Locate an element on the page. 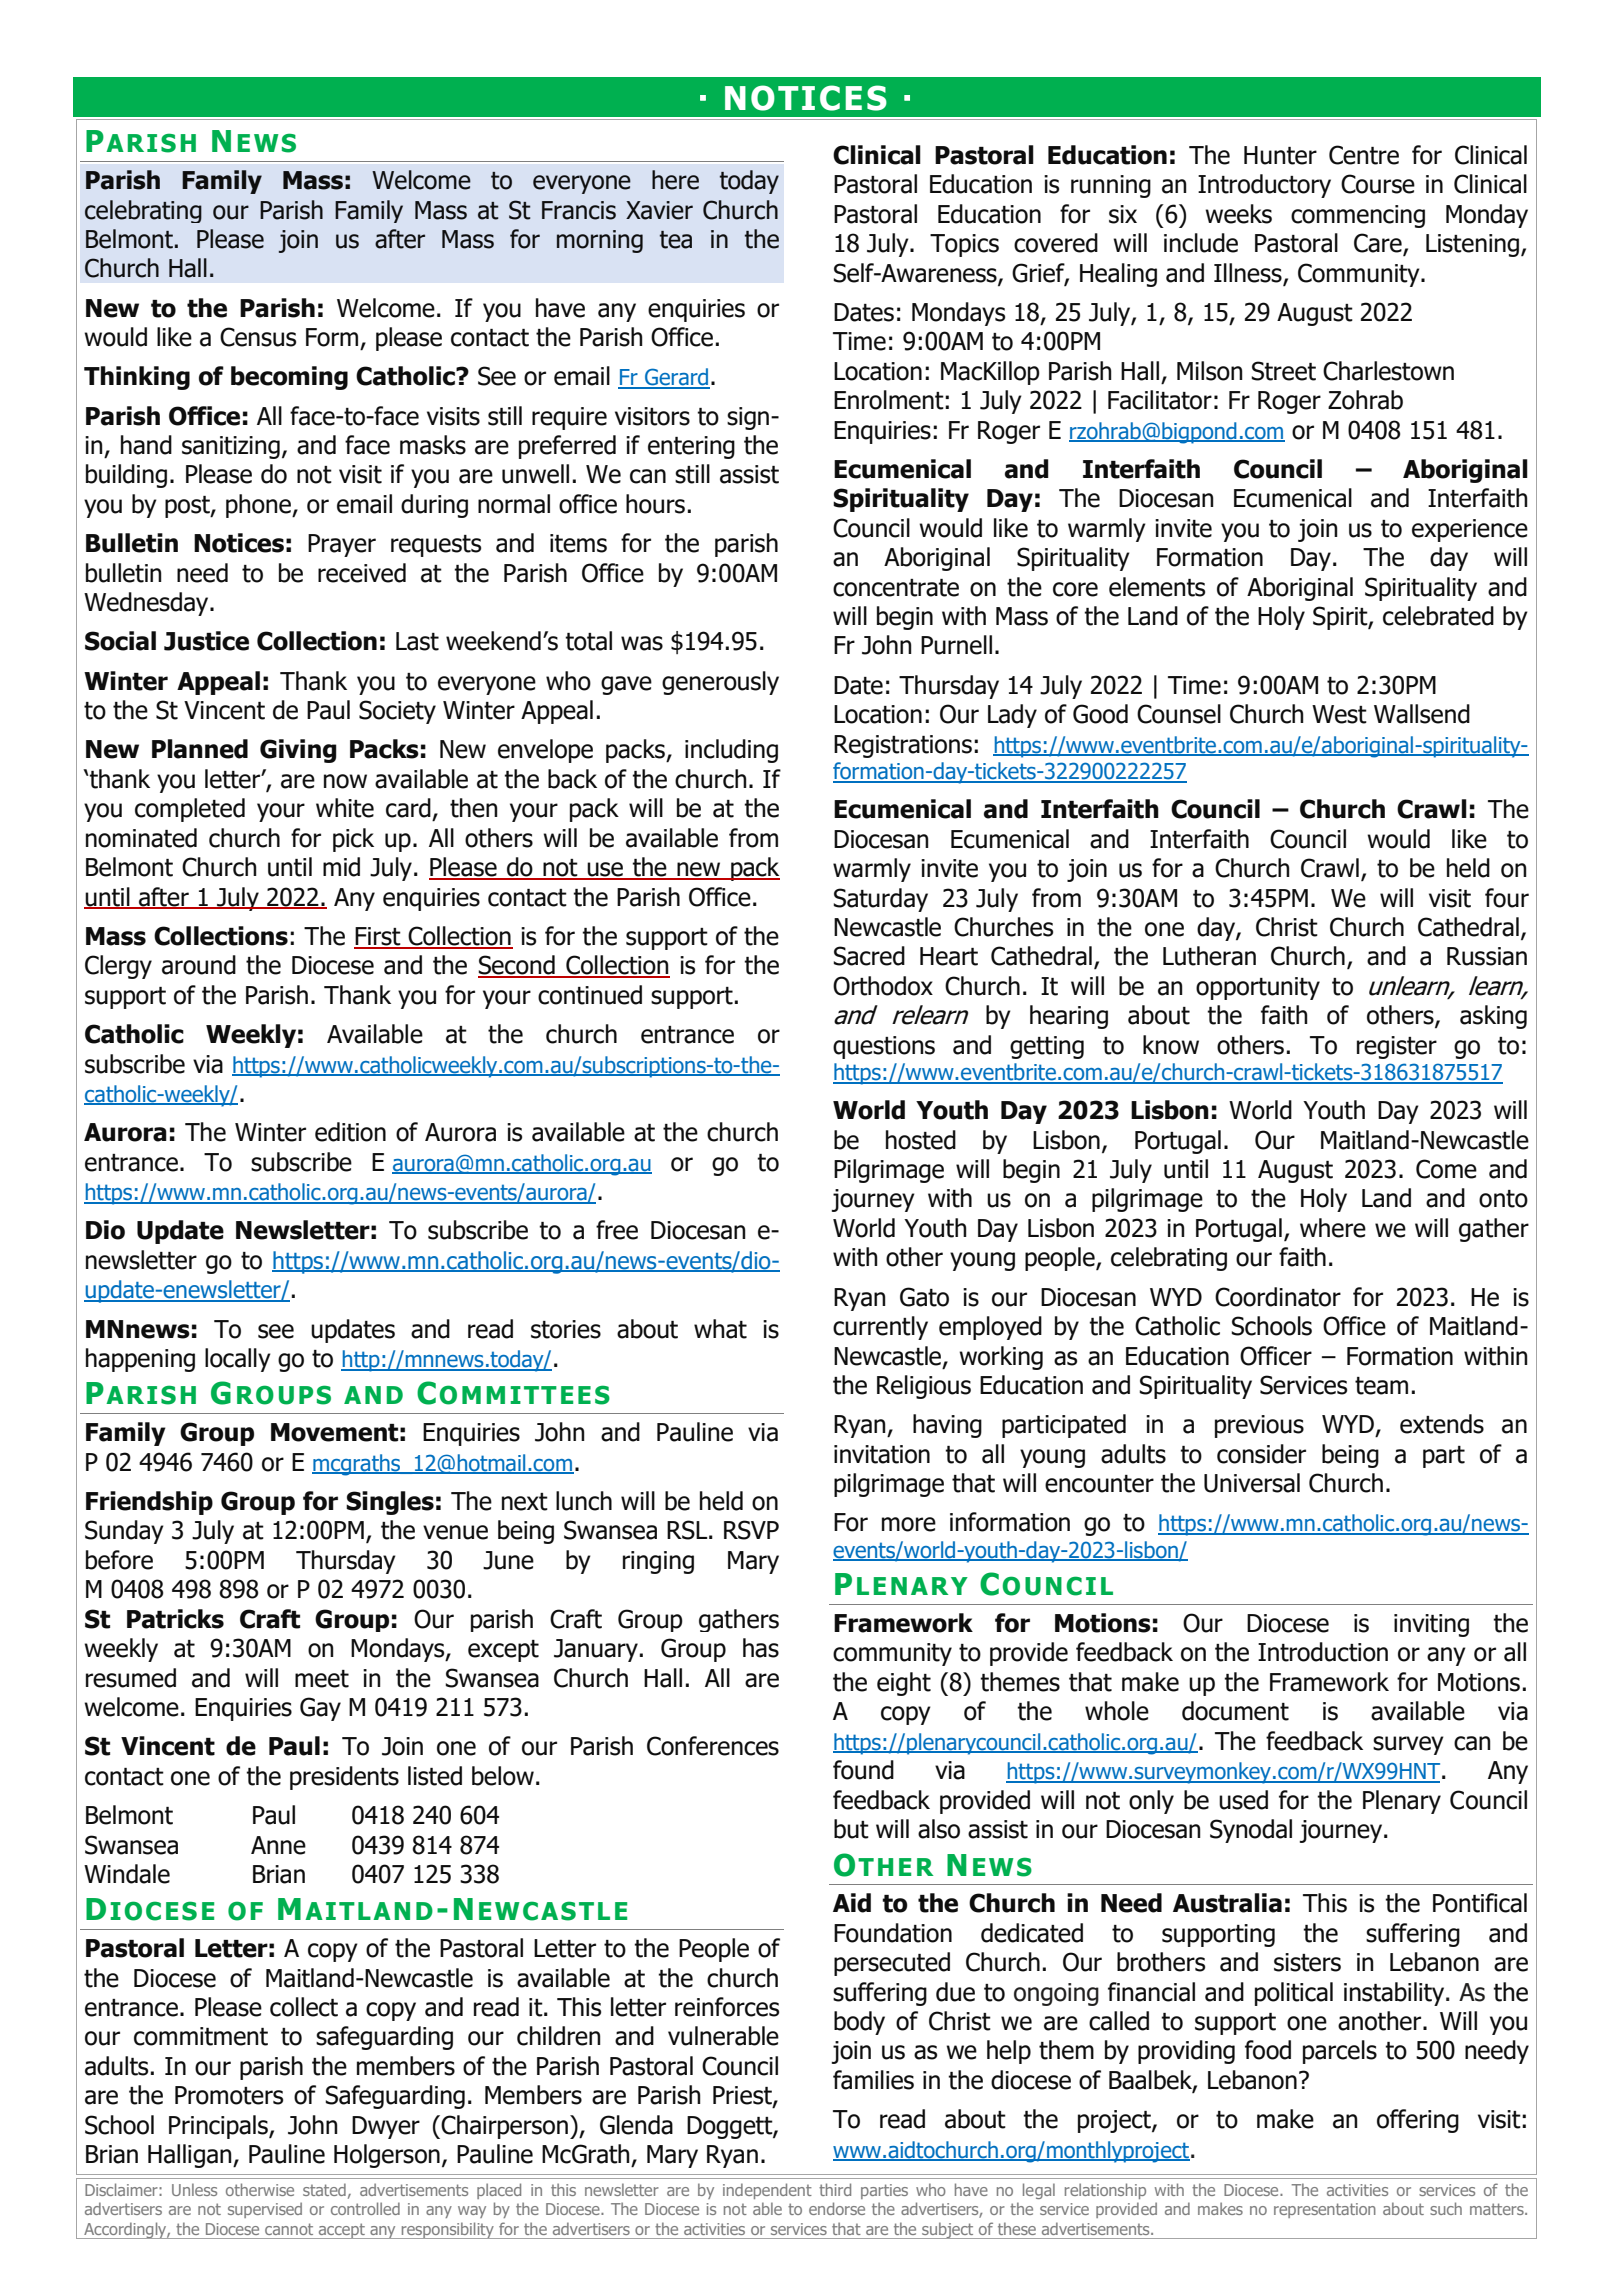 This page has height=2282, width=1613. stated is located at coordinates (324, 2189).
